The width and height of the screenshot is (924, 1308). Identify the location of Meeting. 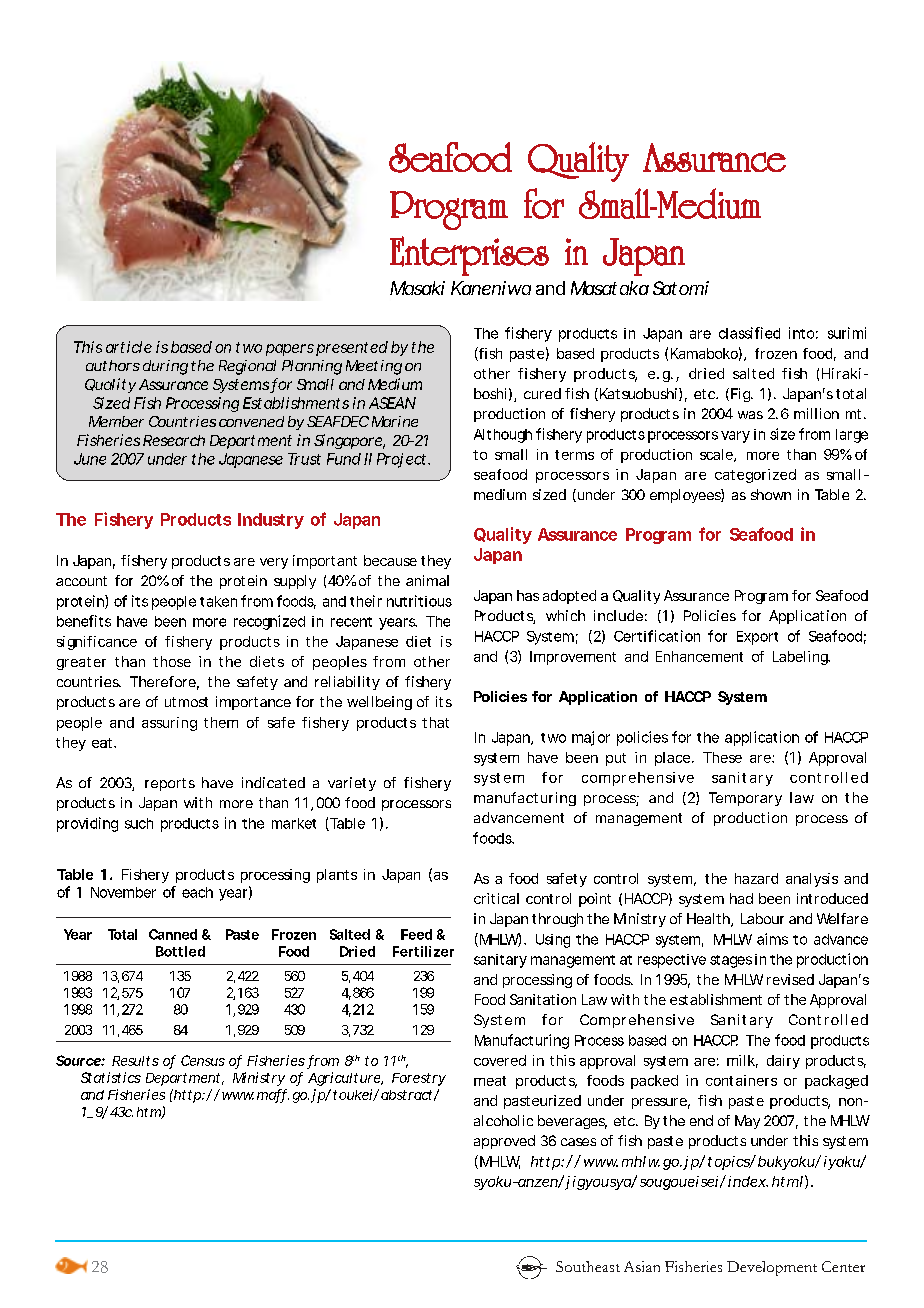
(374, 367).
